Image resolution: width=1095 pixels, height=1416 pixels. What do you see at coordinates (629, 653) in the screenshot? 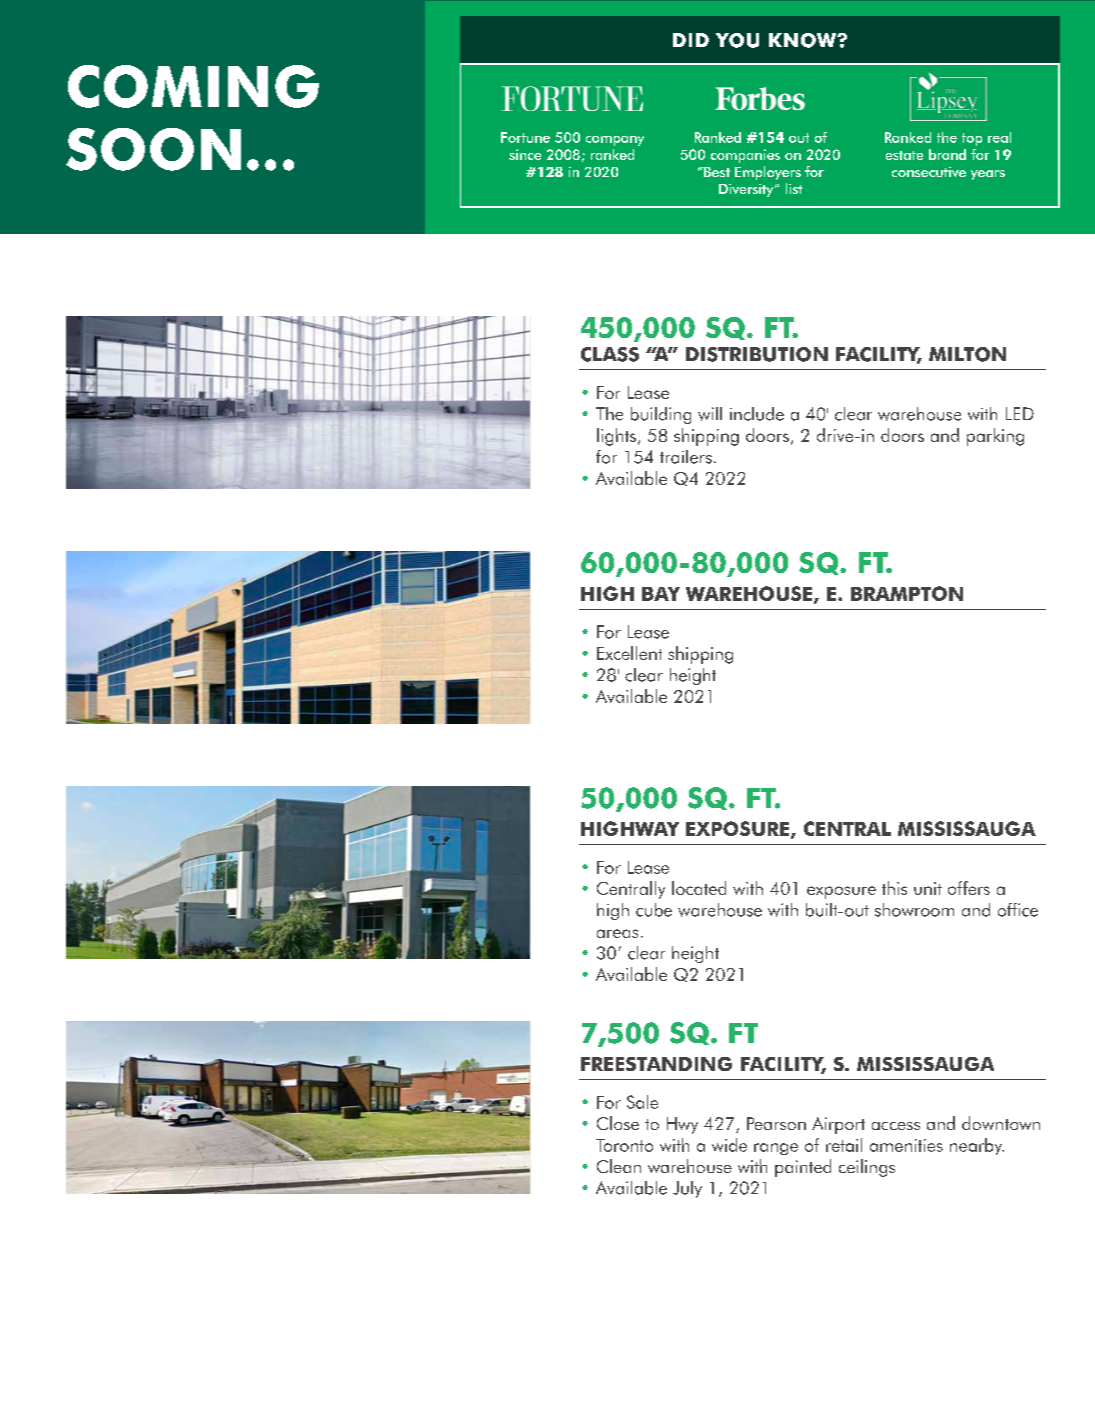
I see `Excellent` at bounding box center [629, 653].
